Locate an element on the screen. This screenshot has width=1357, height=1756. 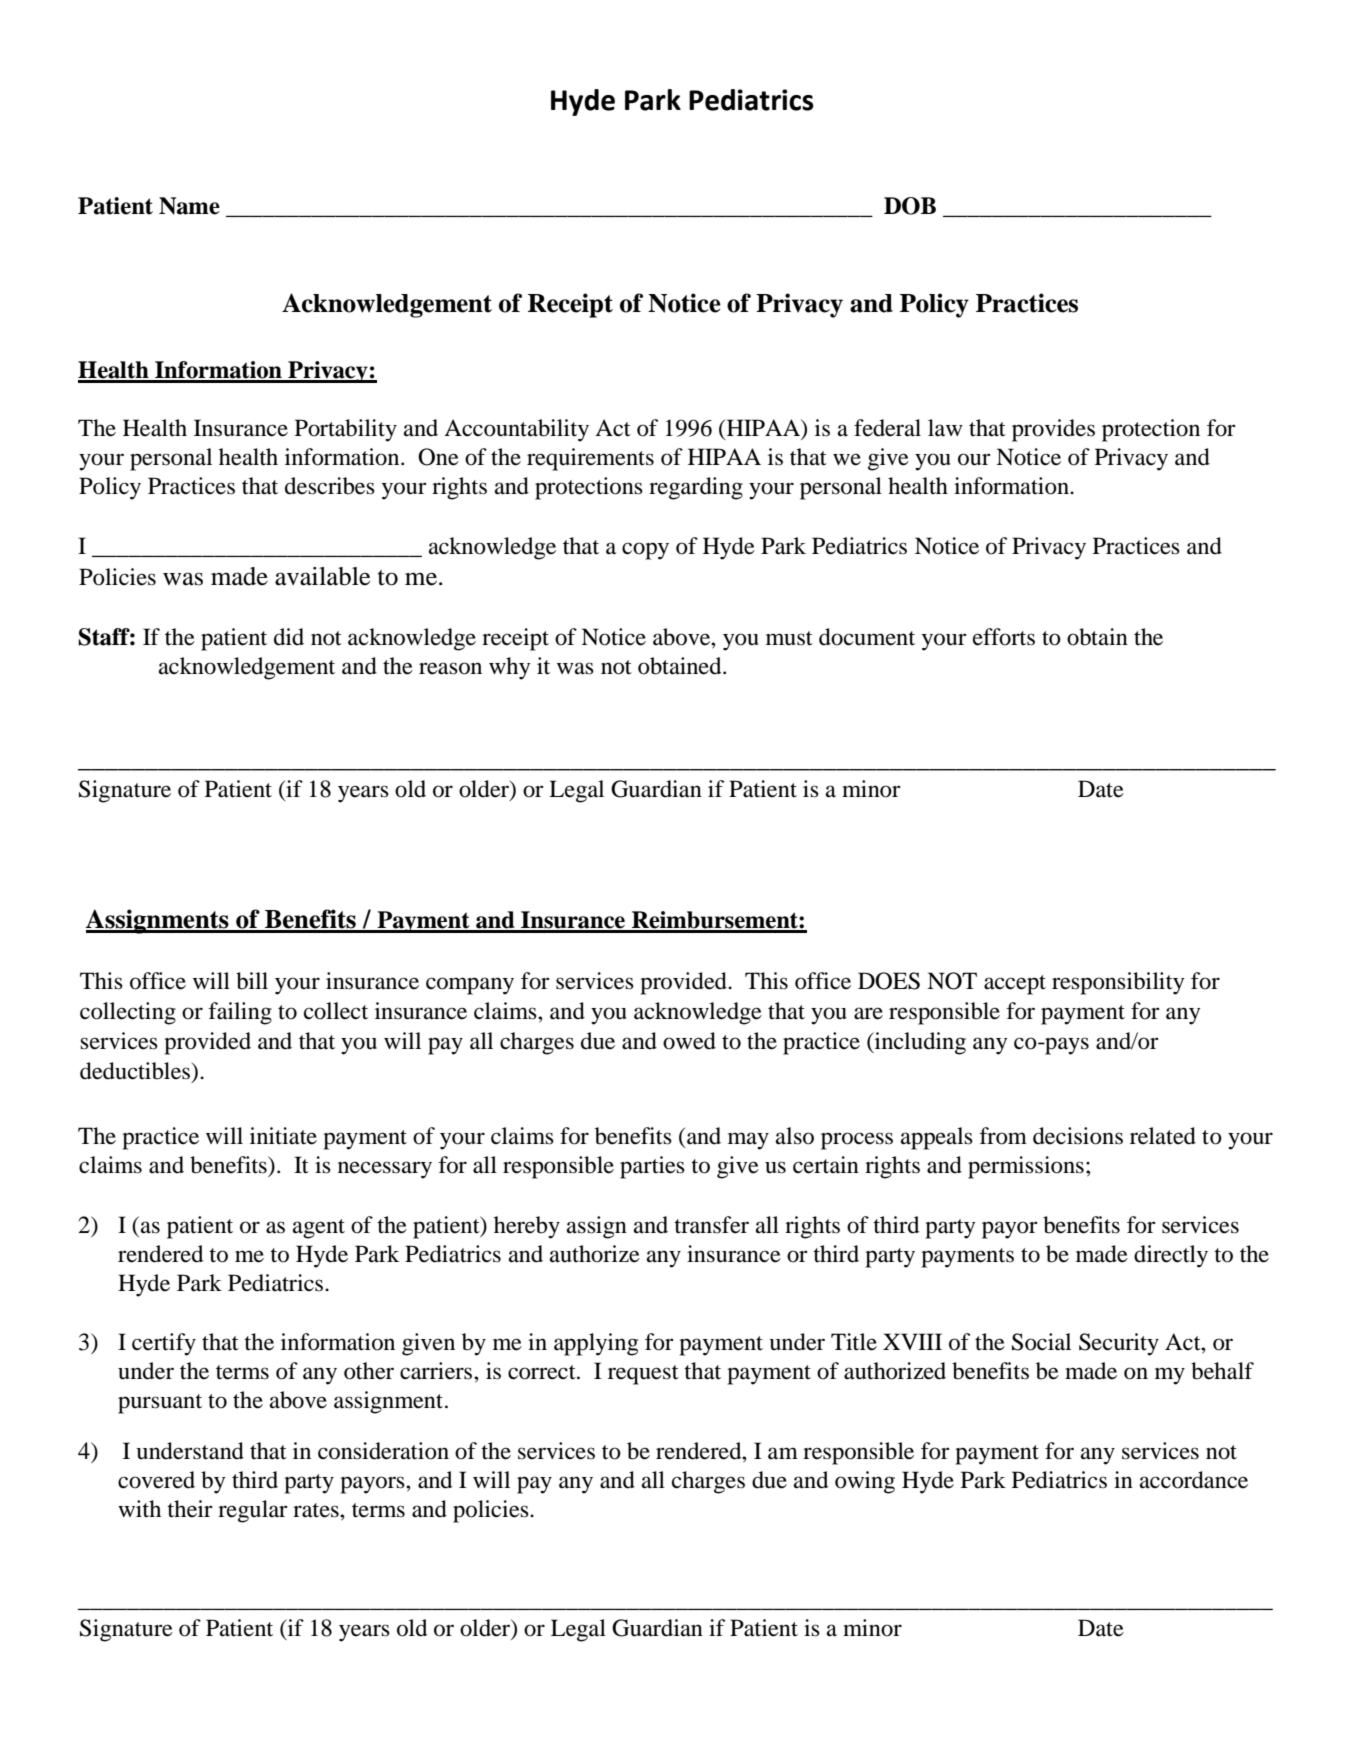
Name is located at coordinates (189, 206).
